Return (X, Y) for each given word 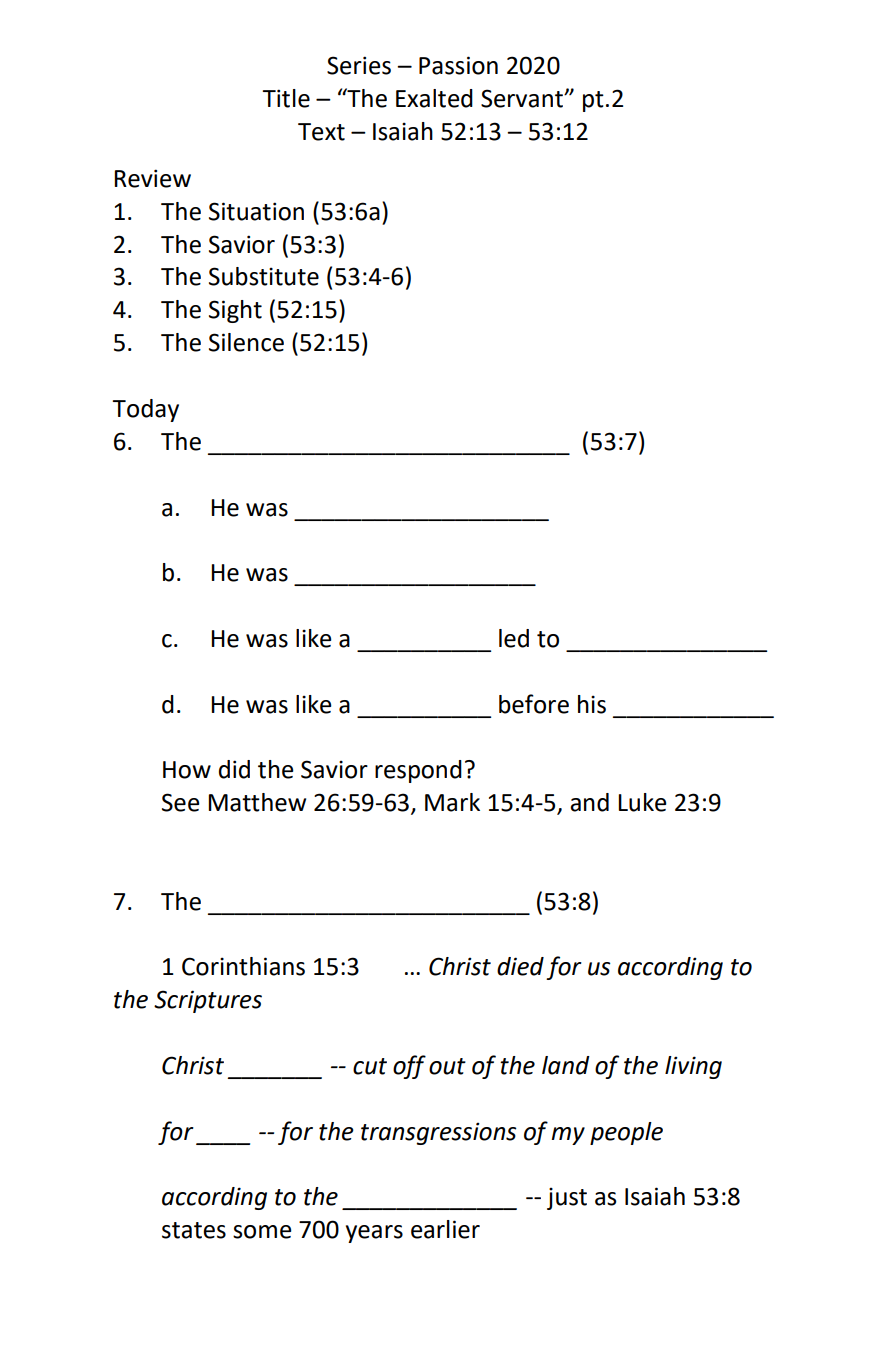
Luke (642, 802)
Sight (235, 311)
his (592, 704)
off (409, 1067)
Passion (458, 65)
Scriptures (208, 1001)
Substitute (264, 276)
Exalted (434, 98)
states (194, 1230)
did (234, 769)
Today (145, 410)
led (514, 638)
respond (418, 771)
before (534, 704)
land (566, 1065)
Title (286, 98)
